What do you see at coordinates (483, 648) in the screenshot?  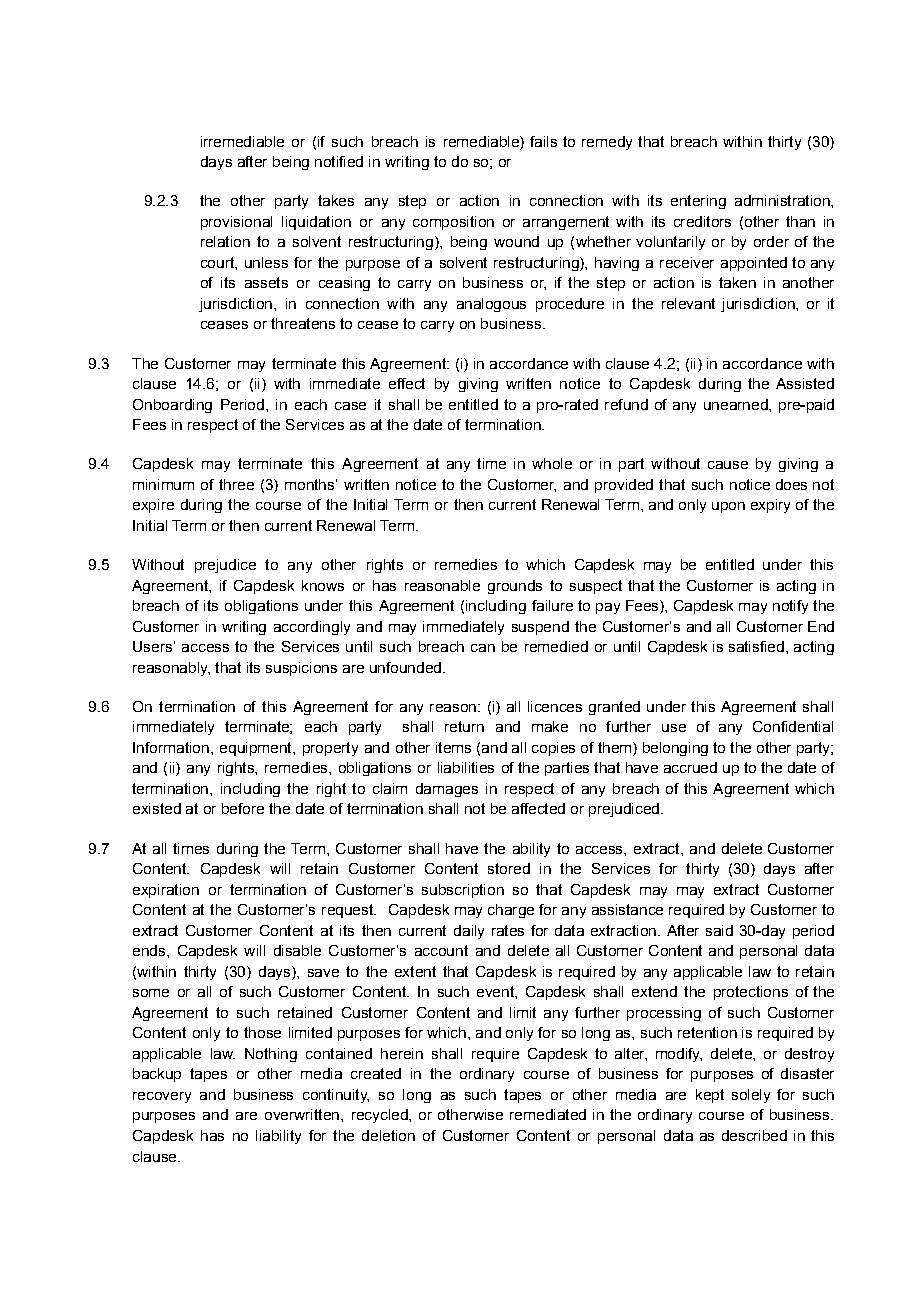 I see `can` at bounding box center [483, 648].
